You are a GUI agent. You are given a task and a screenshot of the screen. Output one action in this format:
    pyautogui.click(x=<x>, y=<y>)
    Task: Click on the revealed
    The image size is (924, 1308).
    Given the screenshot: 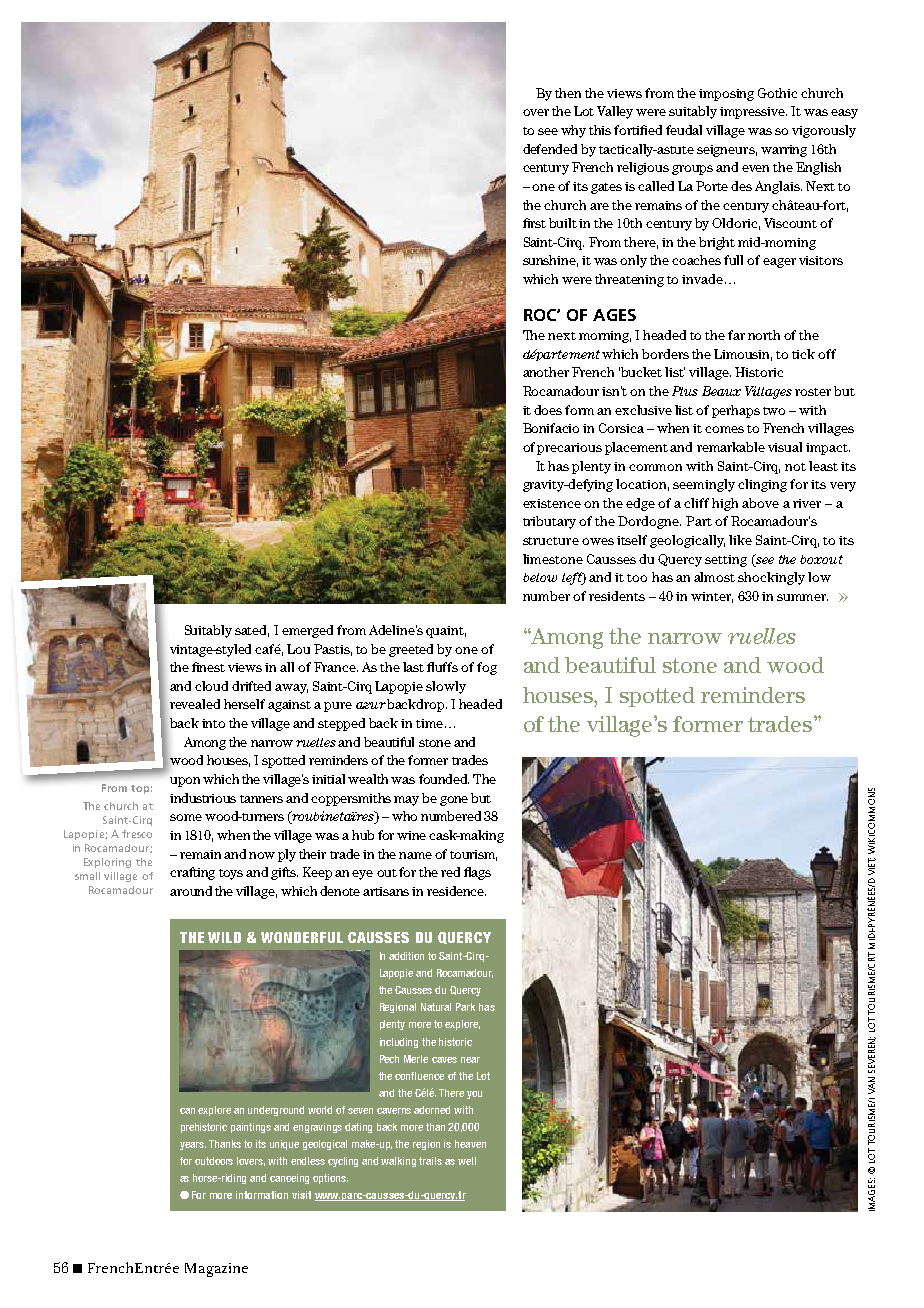 What is the action you would take?
    pyautogui.click(x=195, y=704)
